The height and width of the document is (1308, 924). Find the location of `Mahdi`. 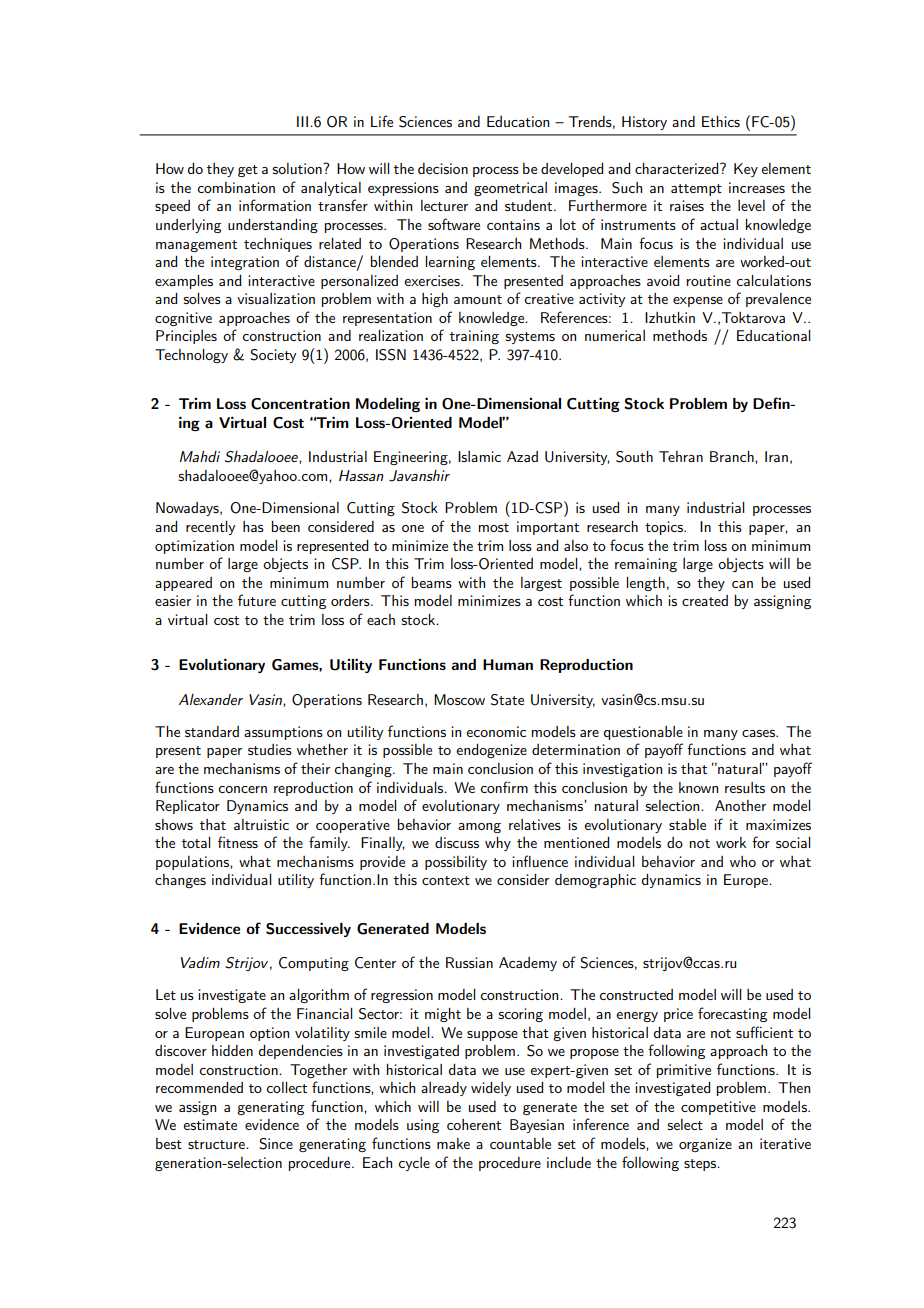

Mahdi is located at coordinates (200, 456).
